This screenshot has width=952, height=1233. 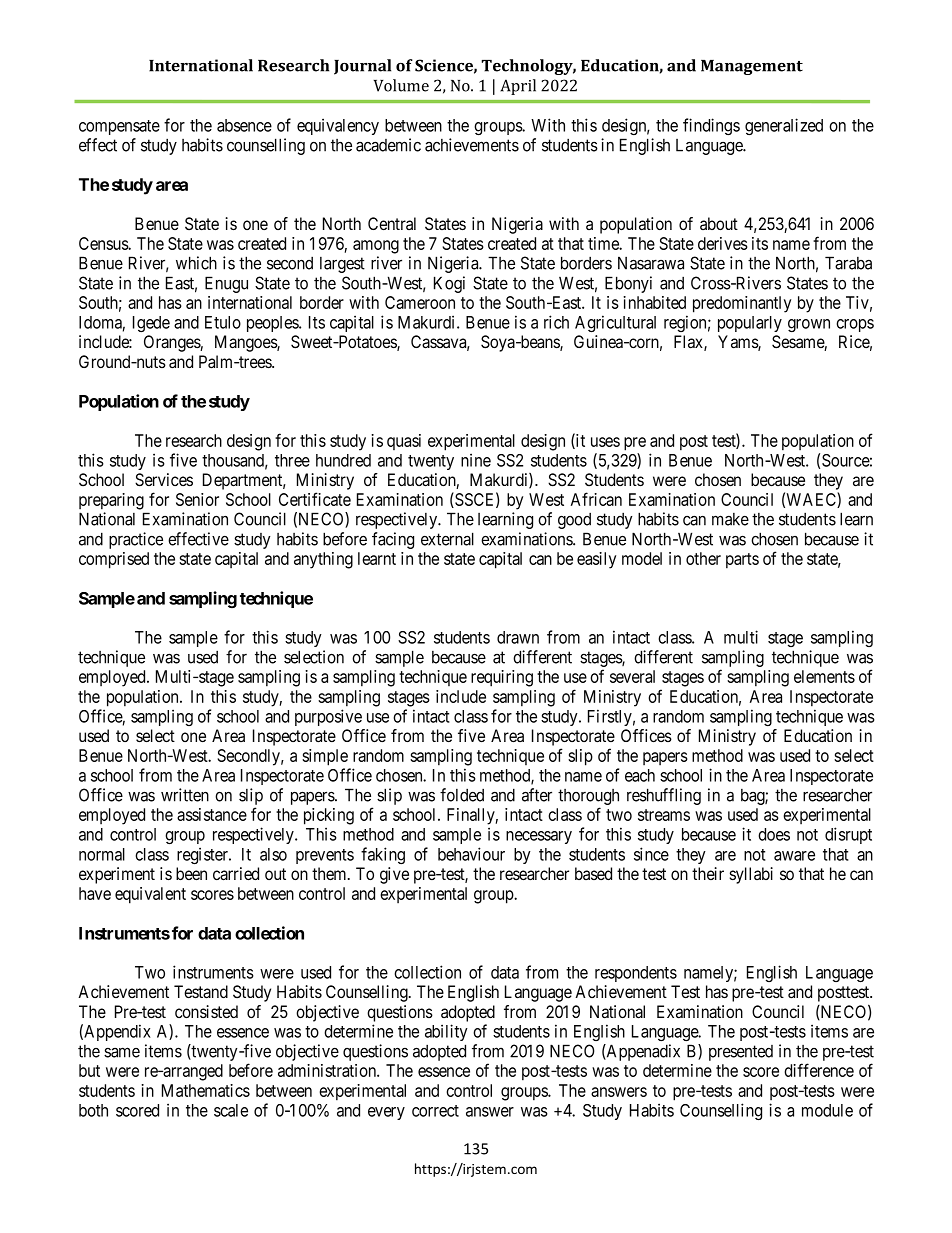 What do you see at coordinates (664, 796) in the screenshot?
I see `reshuffling` at bounding box center [664, 796].
